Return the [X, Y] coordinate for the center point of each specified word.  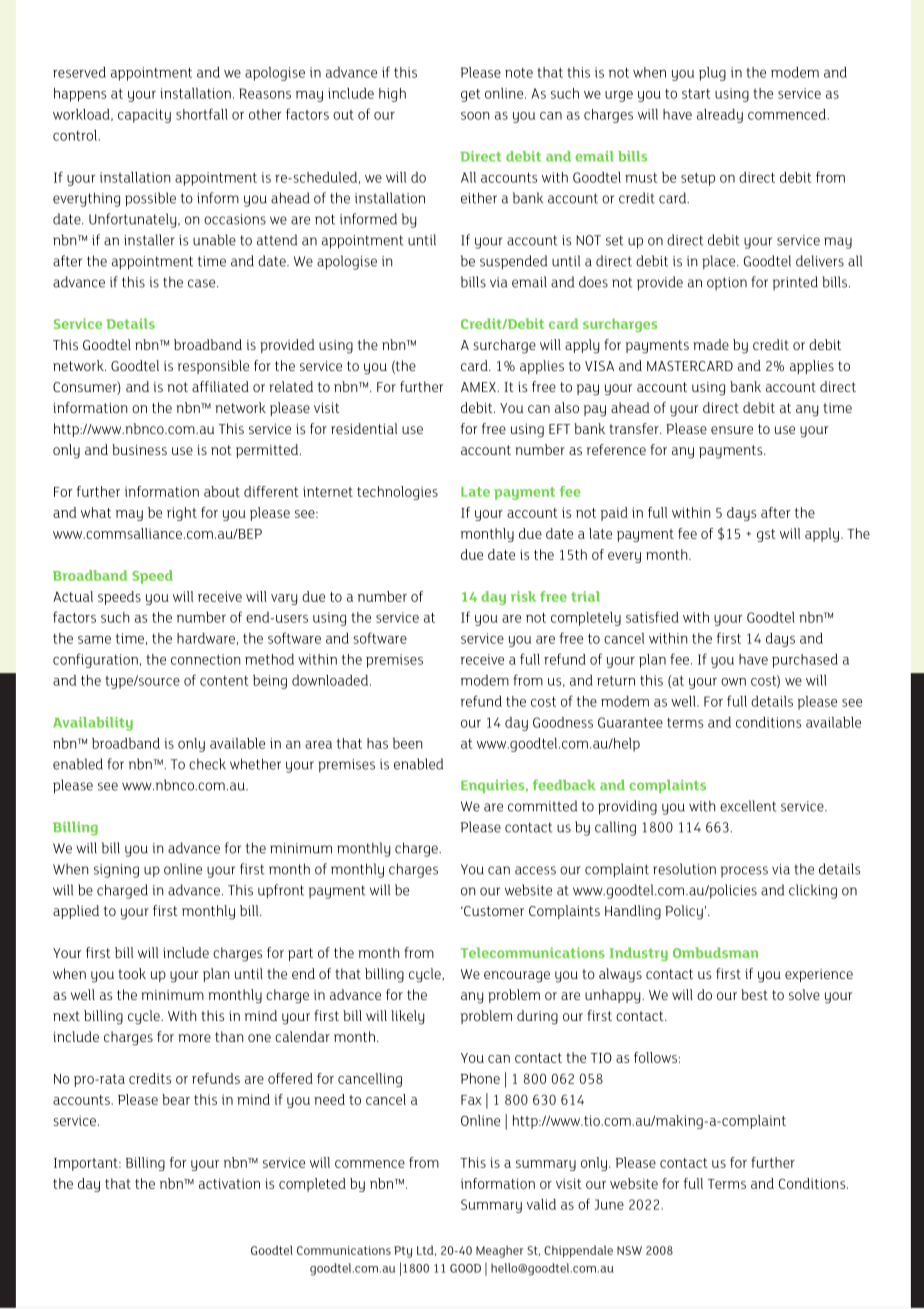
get [470, 95]
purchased [805, 661]
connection [205, 659]
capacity [144, 116]
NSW [629, 1250]
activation [229, 1183]
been [407, 743]
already [720, 116]
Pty [403, 1252]
